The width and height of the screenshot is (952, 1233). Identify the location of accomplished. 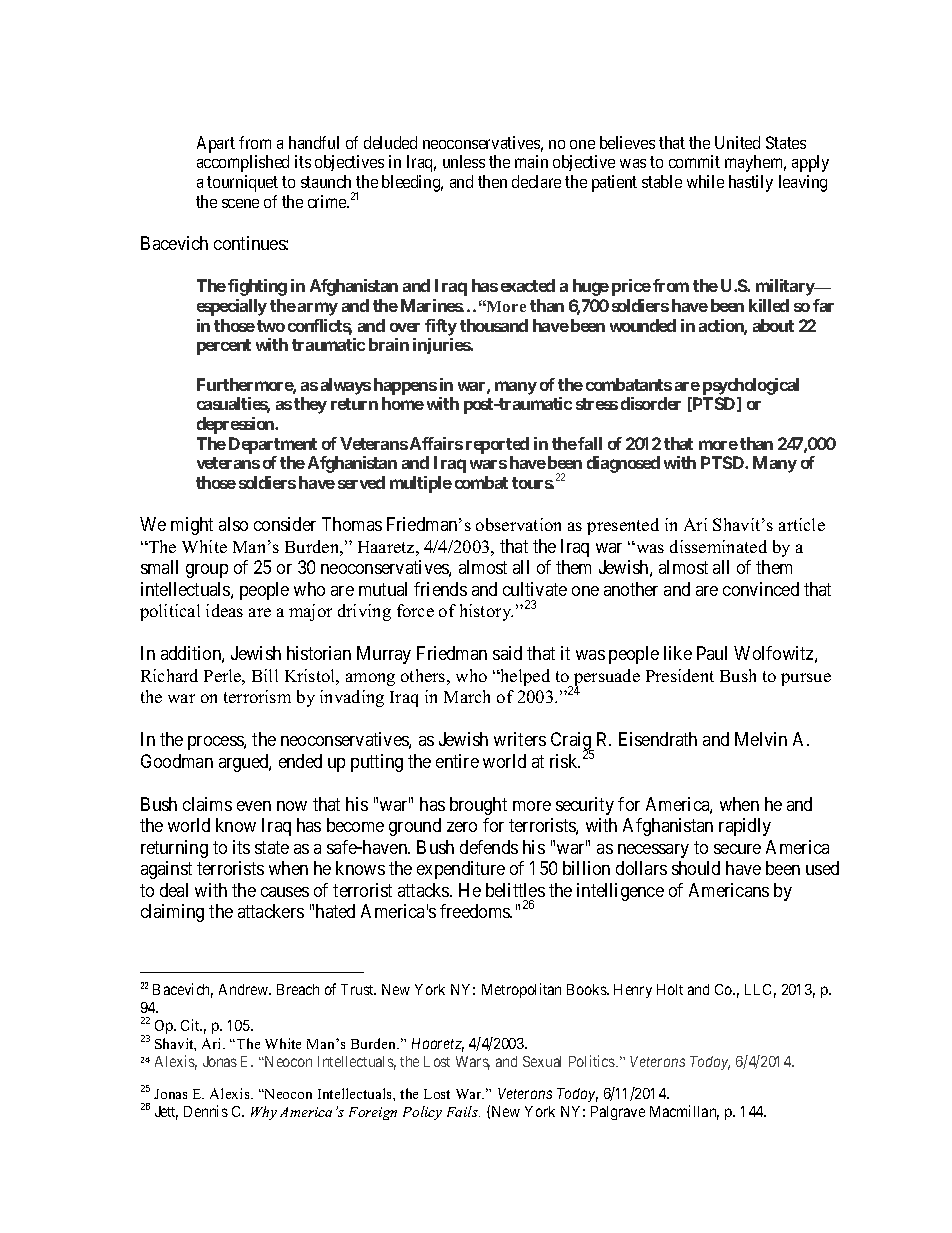
(243, 163).
